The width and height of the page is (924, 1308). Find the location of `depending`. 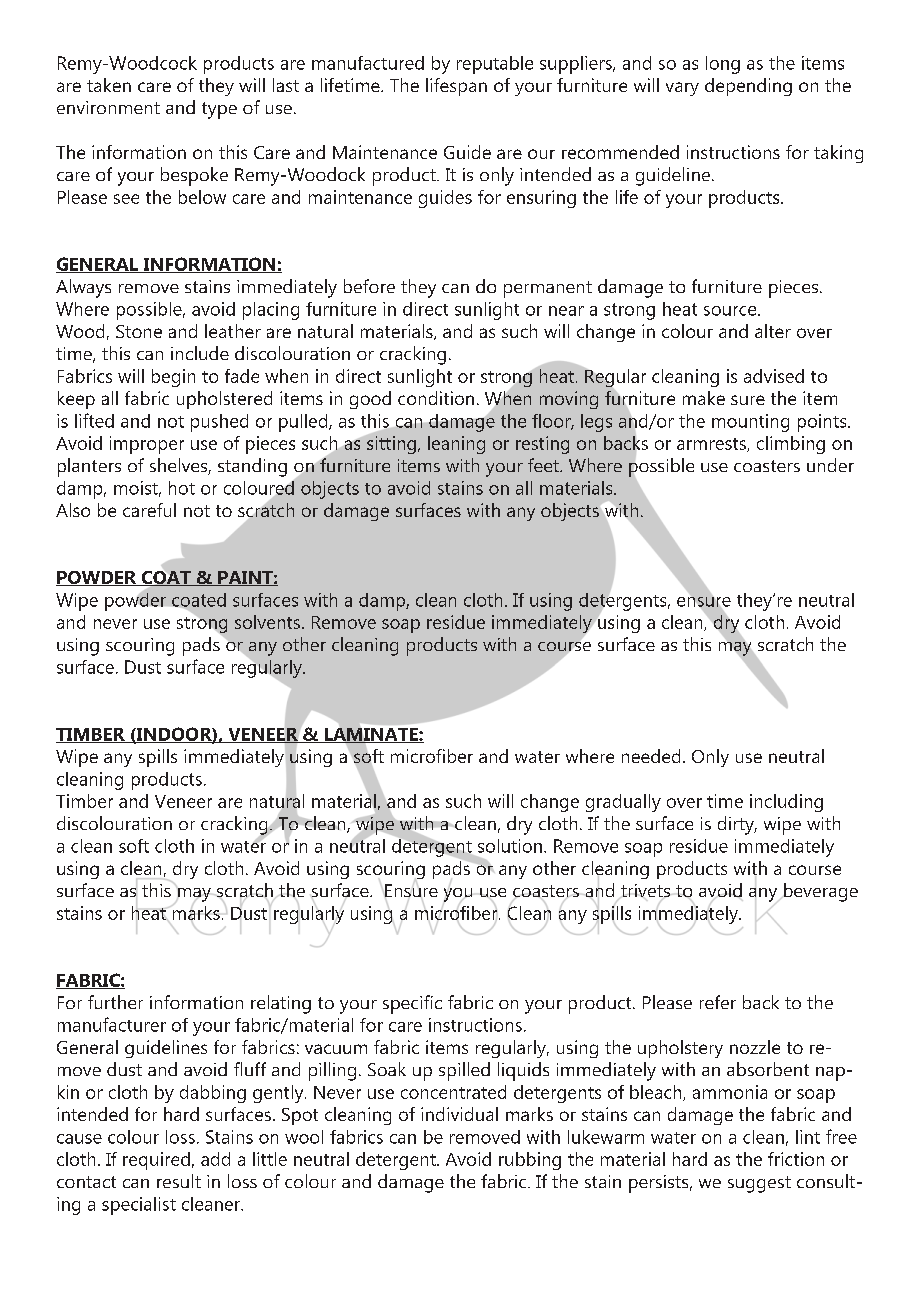

depending is located at coordinates (748, 87).
